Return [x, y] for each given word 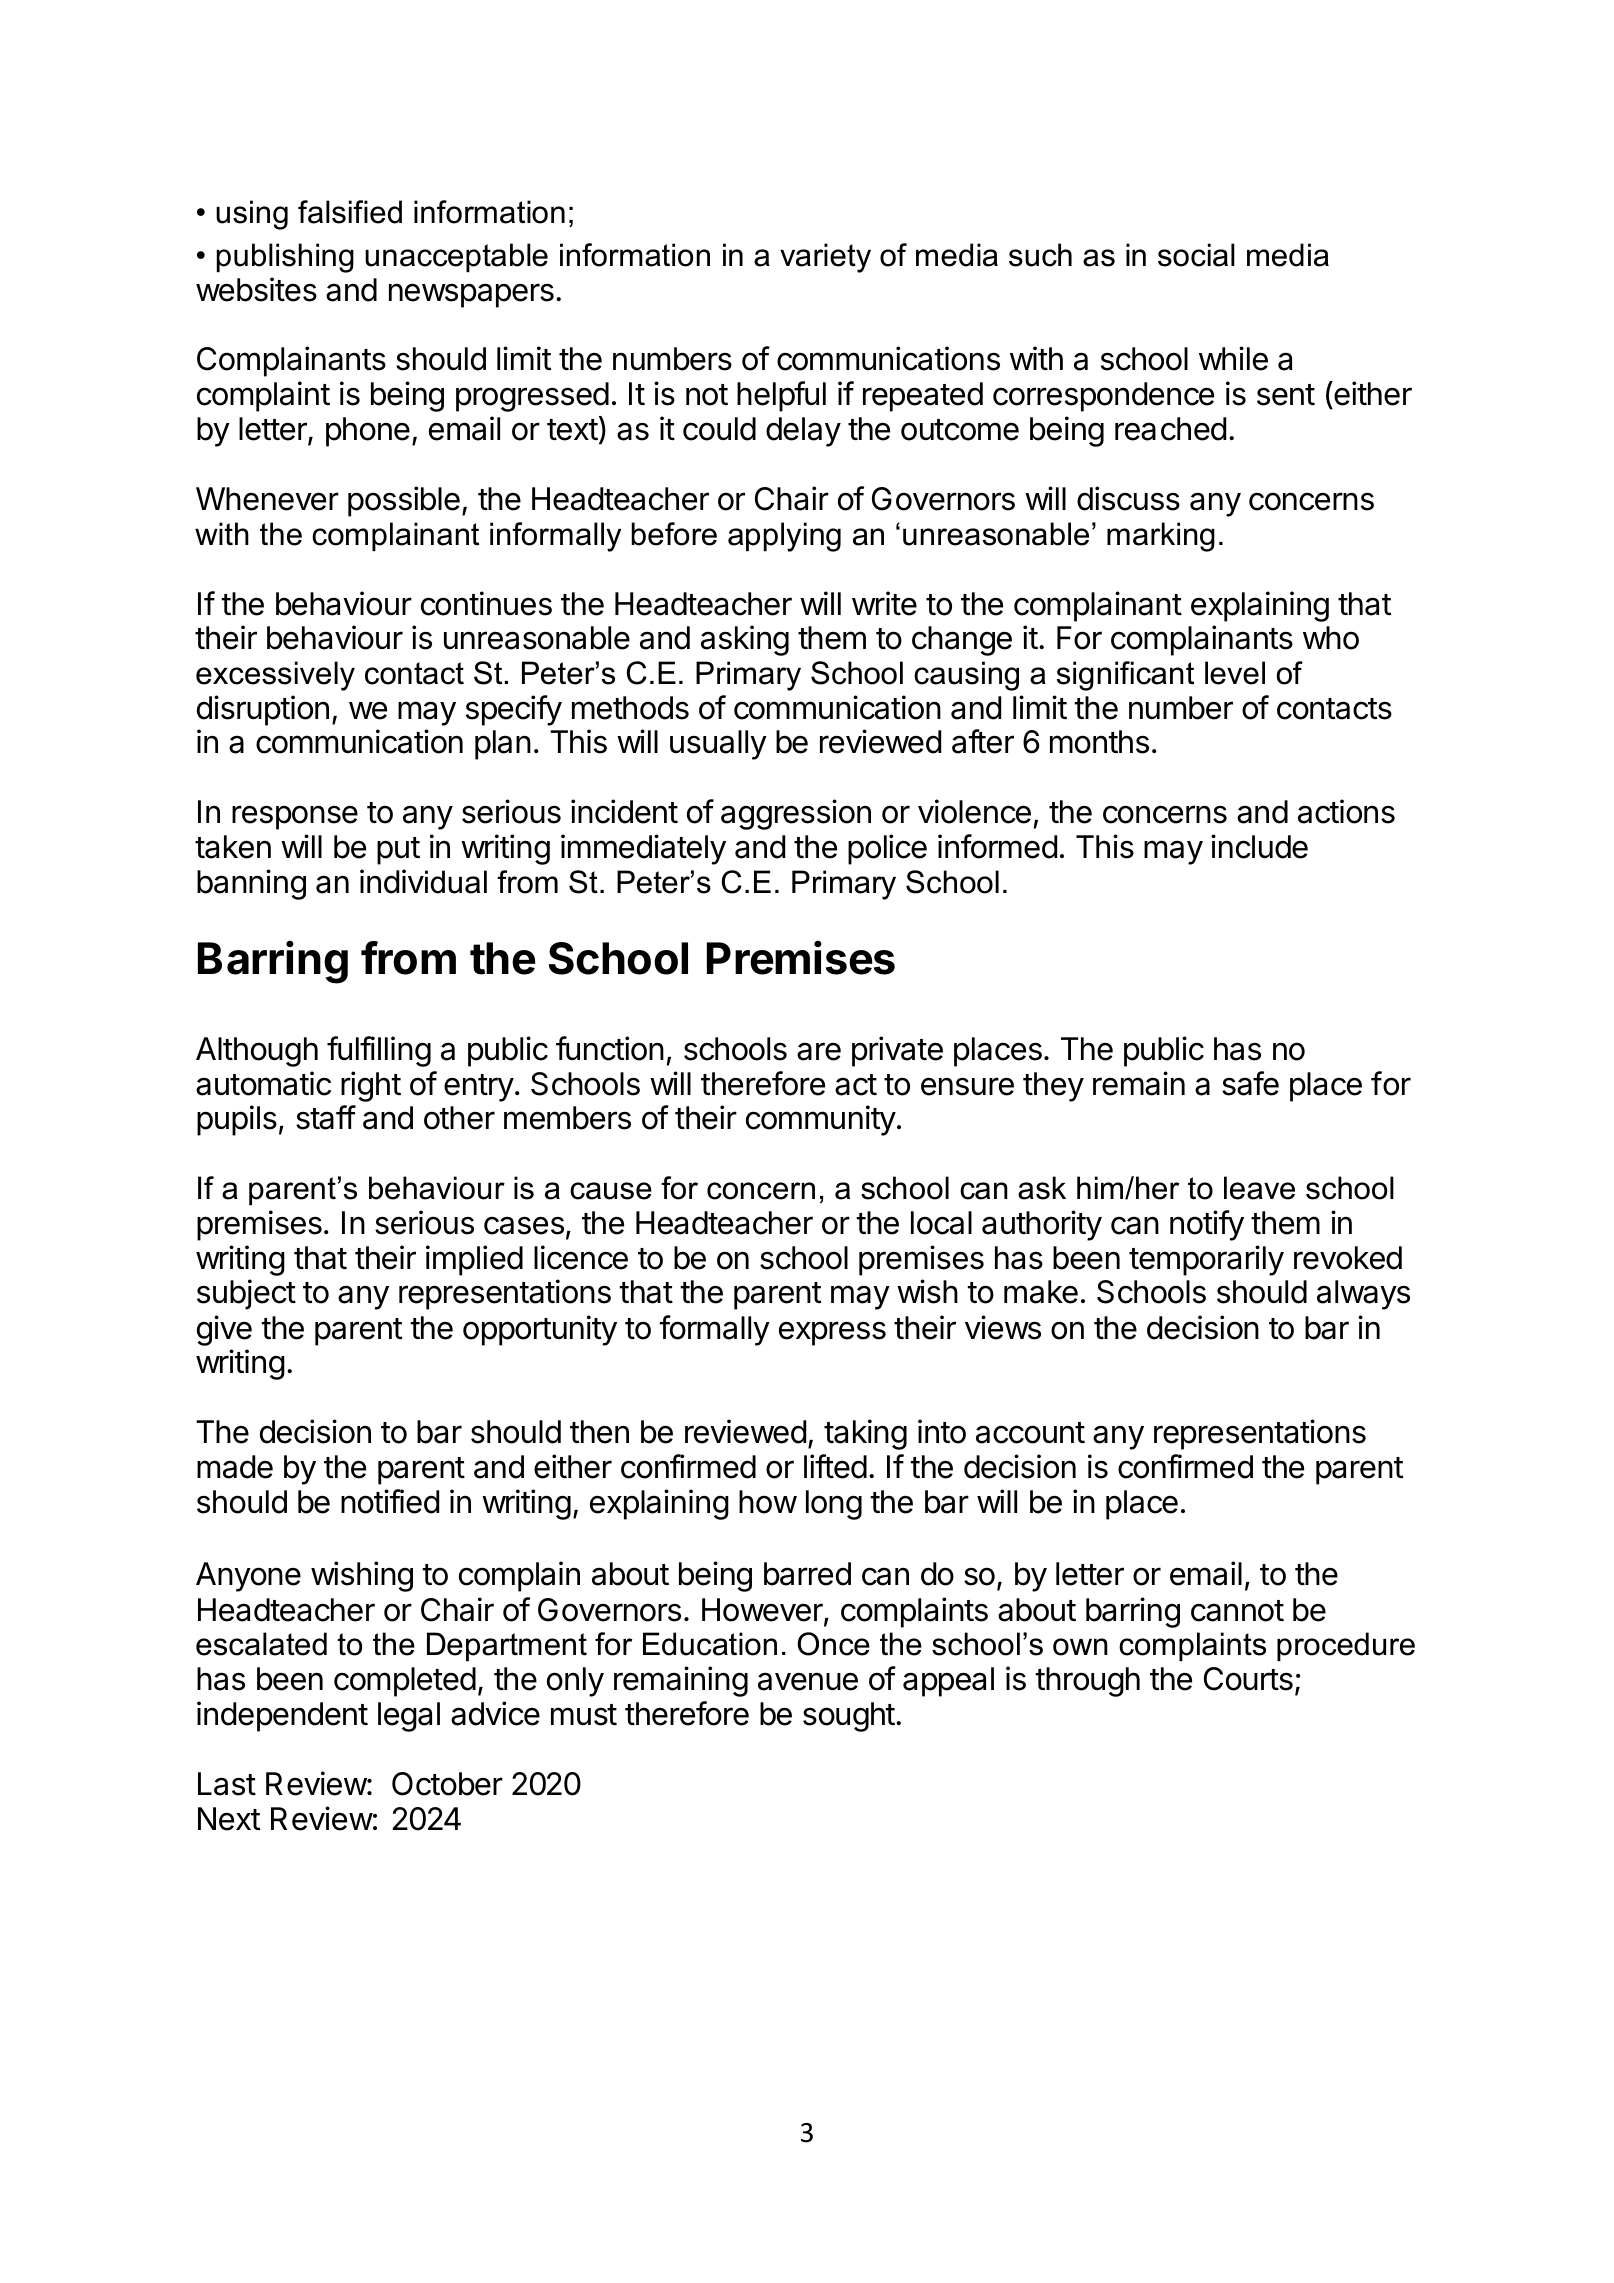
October [447, 1784]
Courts [1248, 1679]
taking [865, 1434]
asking [745, 640]
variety [825, 258]
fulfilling [379, 1051]
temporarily [1206, 1260]
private [897, 1051]
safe [1250, 1083]
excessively [275, 676]
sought [849, 1717]
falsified [350, 212]
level [1235, 673]
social [1196, 255]
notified [390, 1501]
